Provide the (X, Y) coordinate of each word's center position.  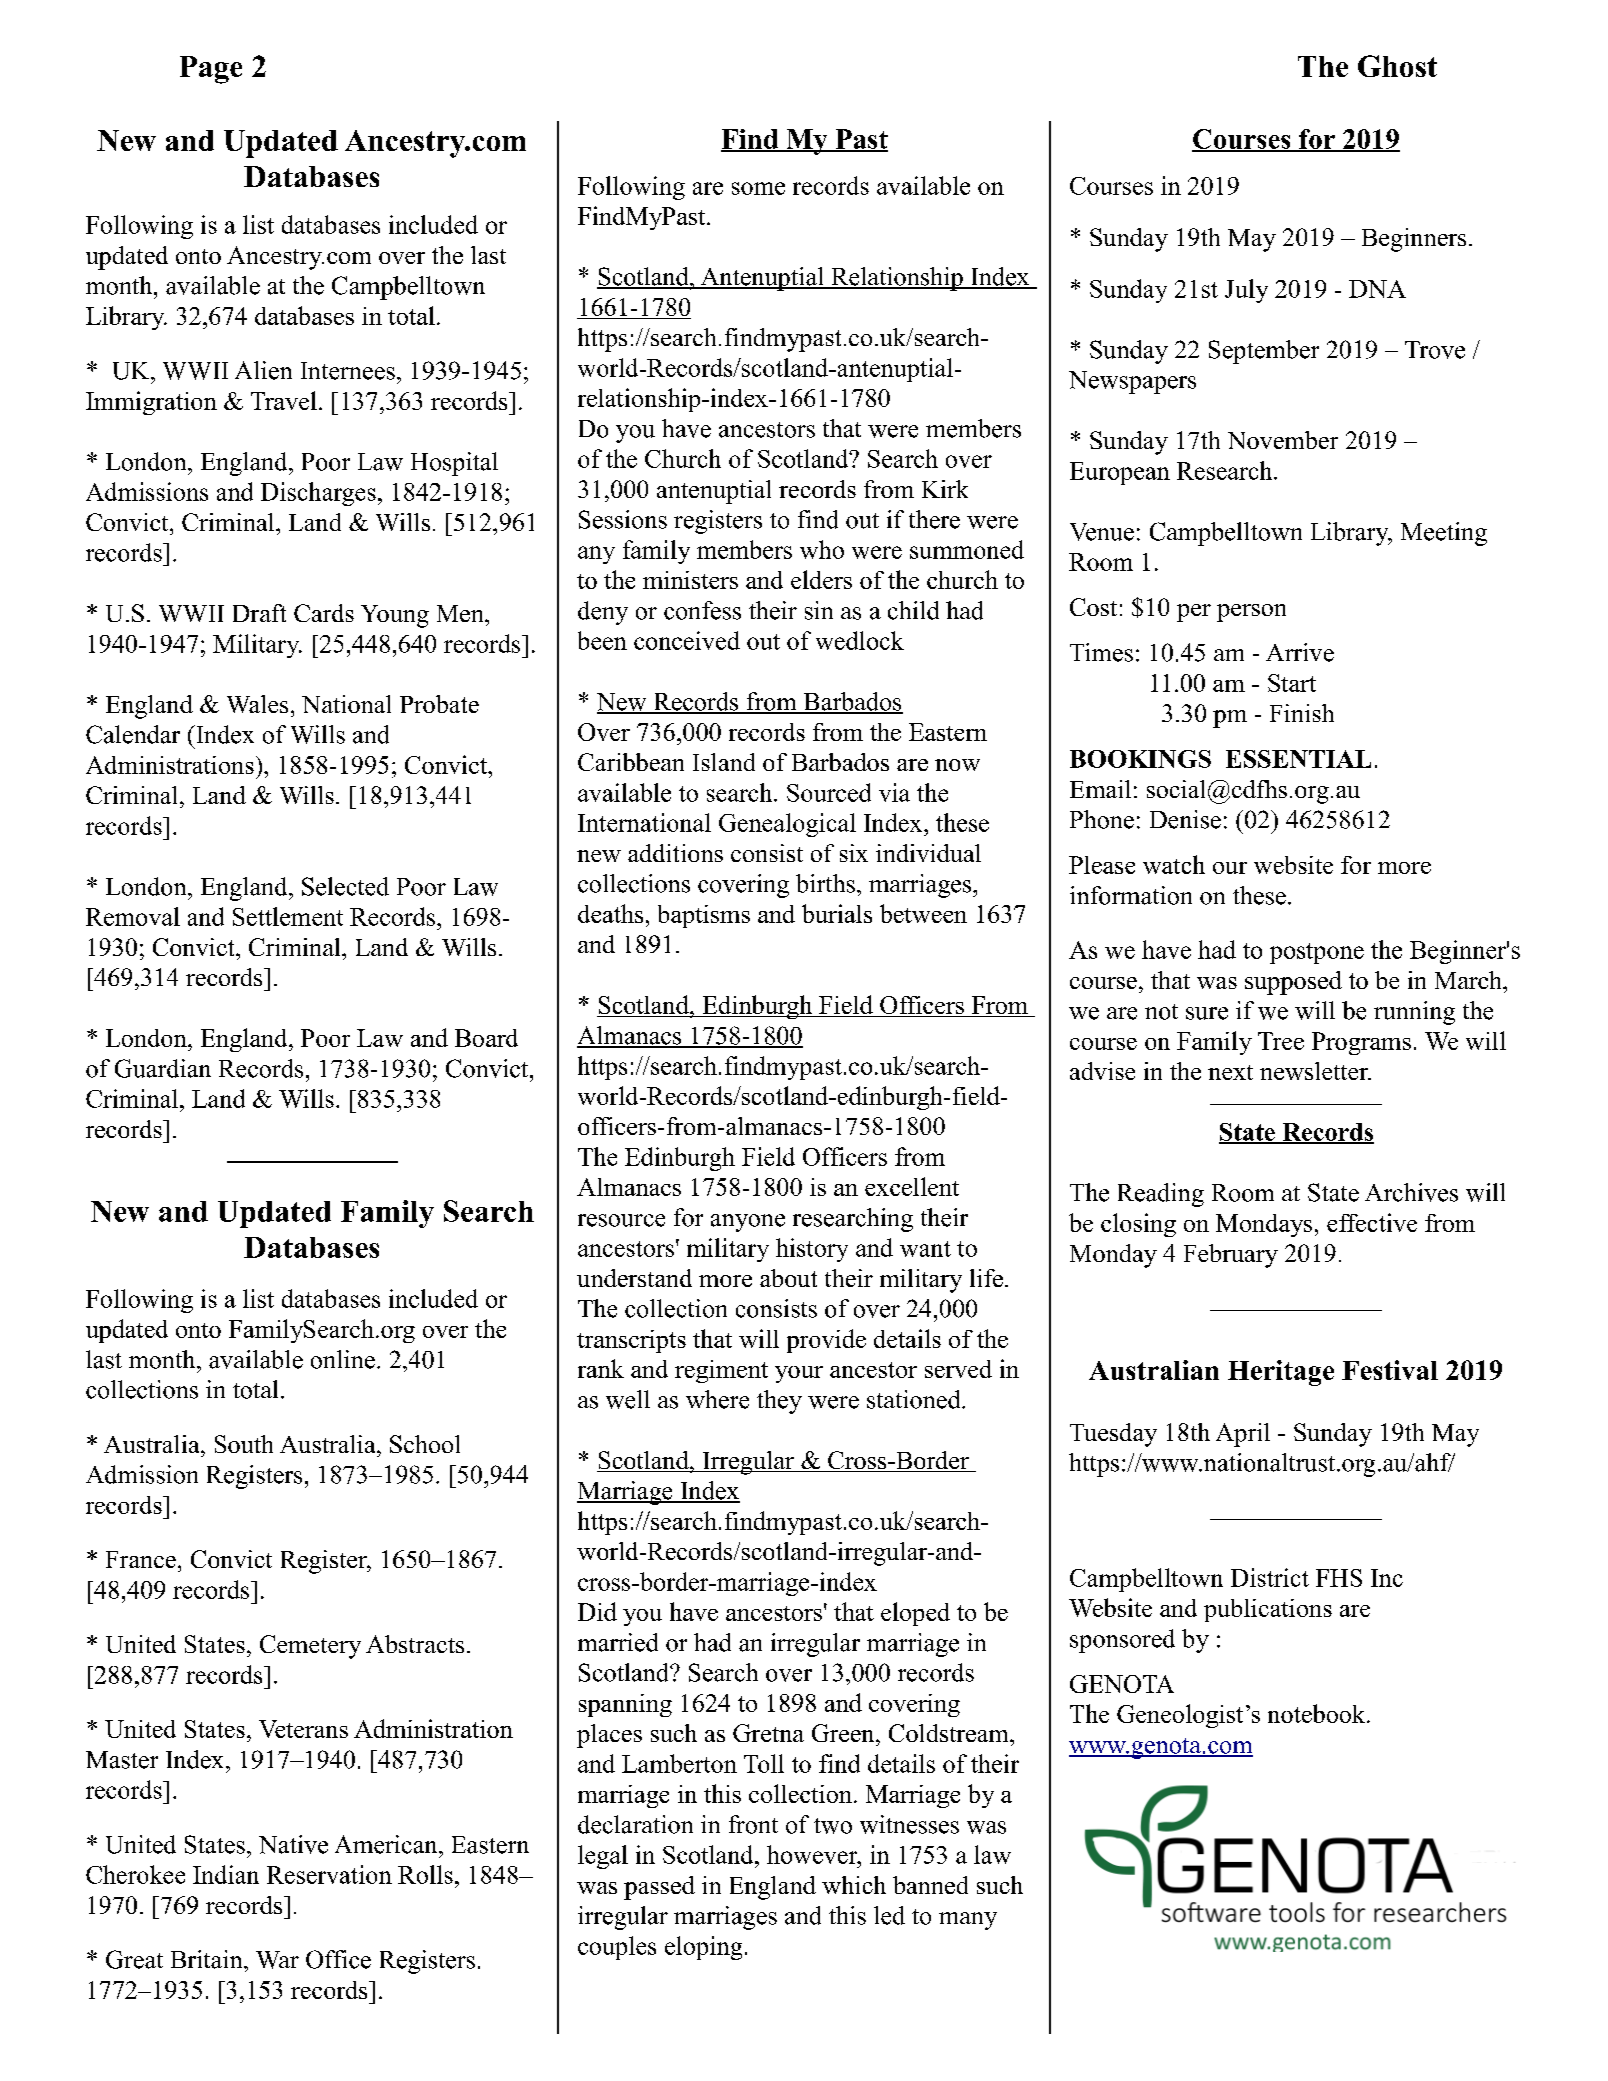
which (854, 1885)
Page (211, 70)
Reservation (329, 1874)
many (968, 1921)
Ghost (1397, 66)
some (758, 188)
